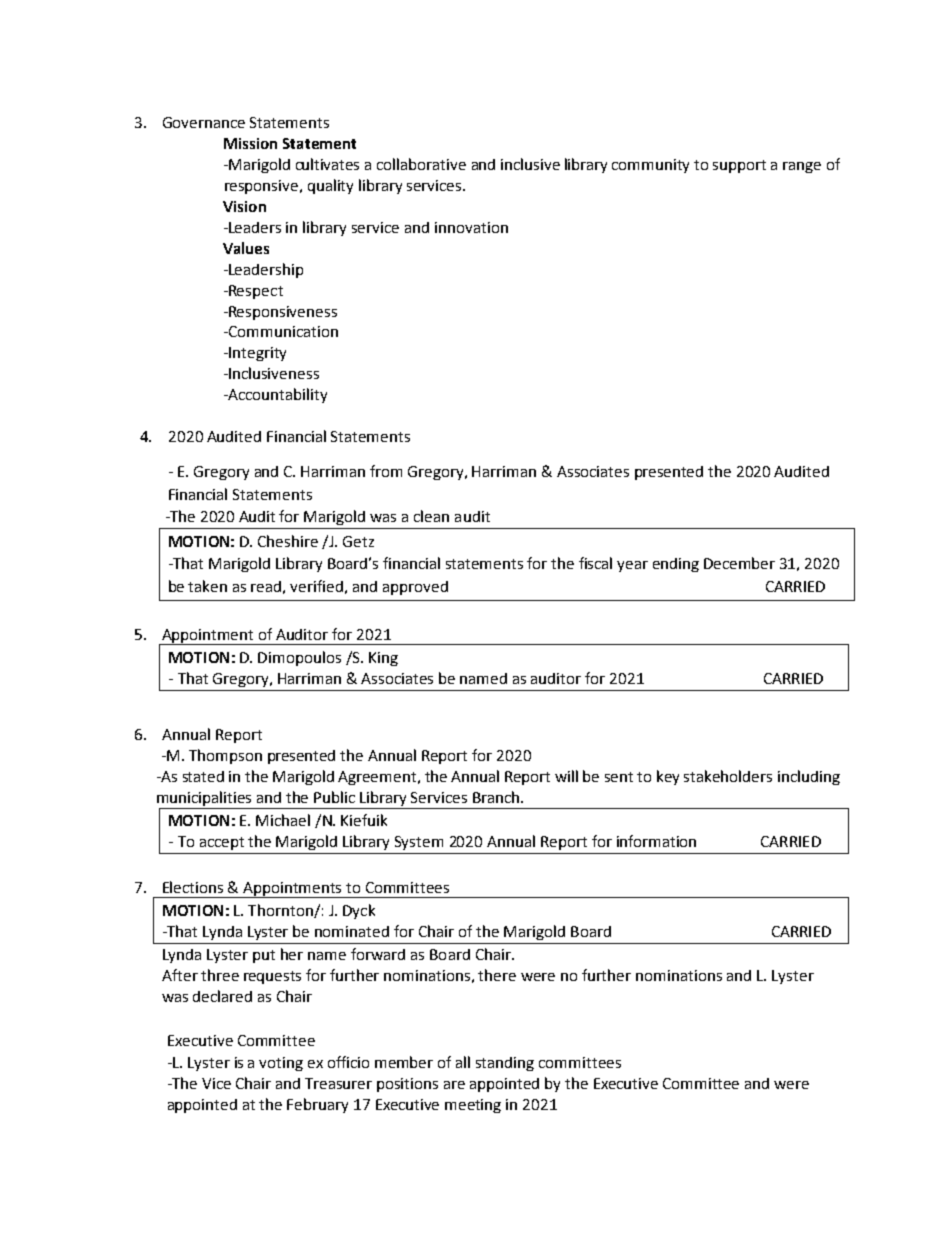 The width and height of the screenshot is (952, 1233). What do you see at coordinates (419, 843) in the screenshot?
I see `System` at bounding box center [419, 843].
